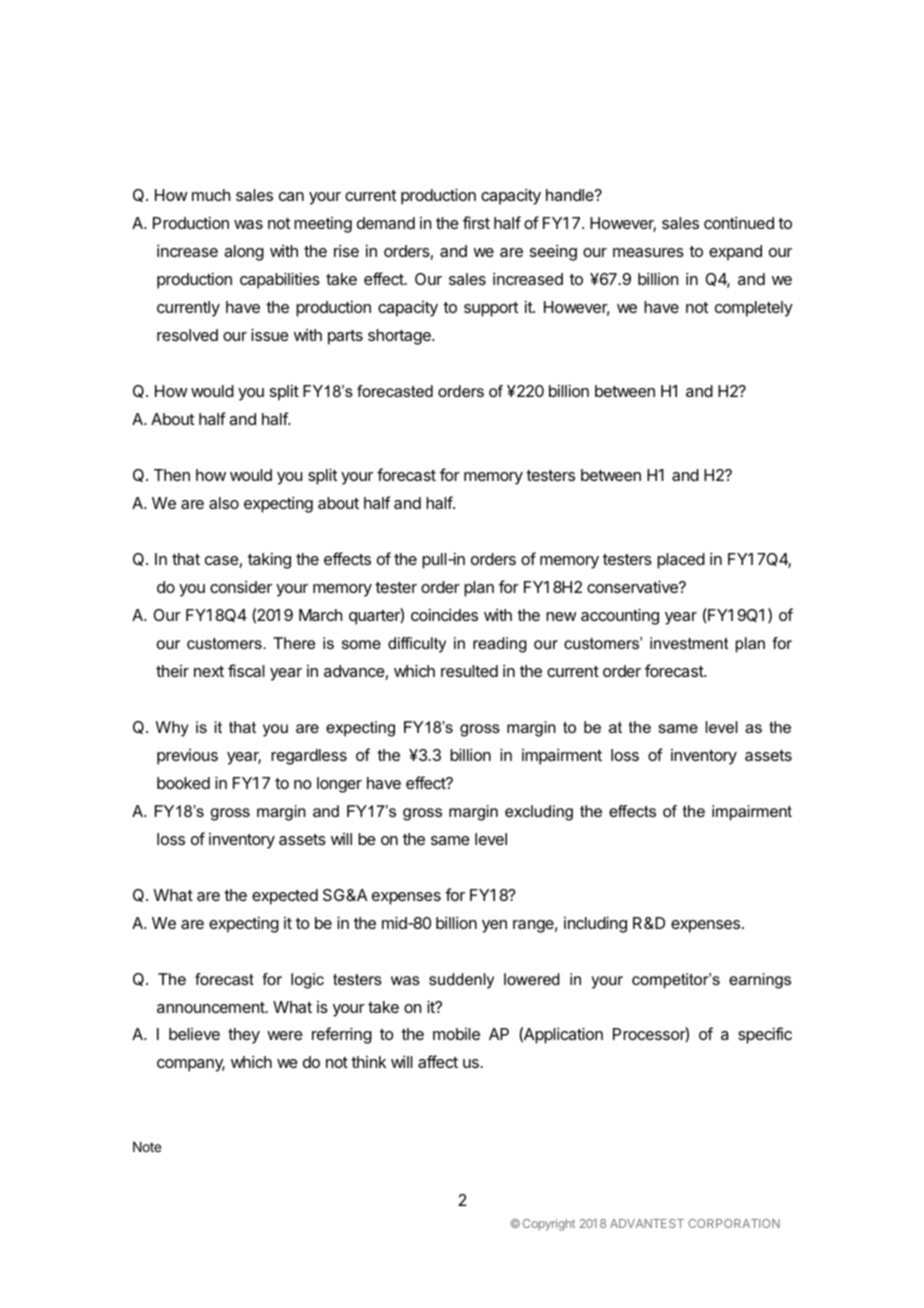 The height and width of the document is (1308, 924). Describe the element at coordinates (476, 222) in the document. I see `first` at that location.
